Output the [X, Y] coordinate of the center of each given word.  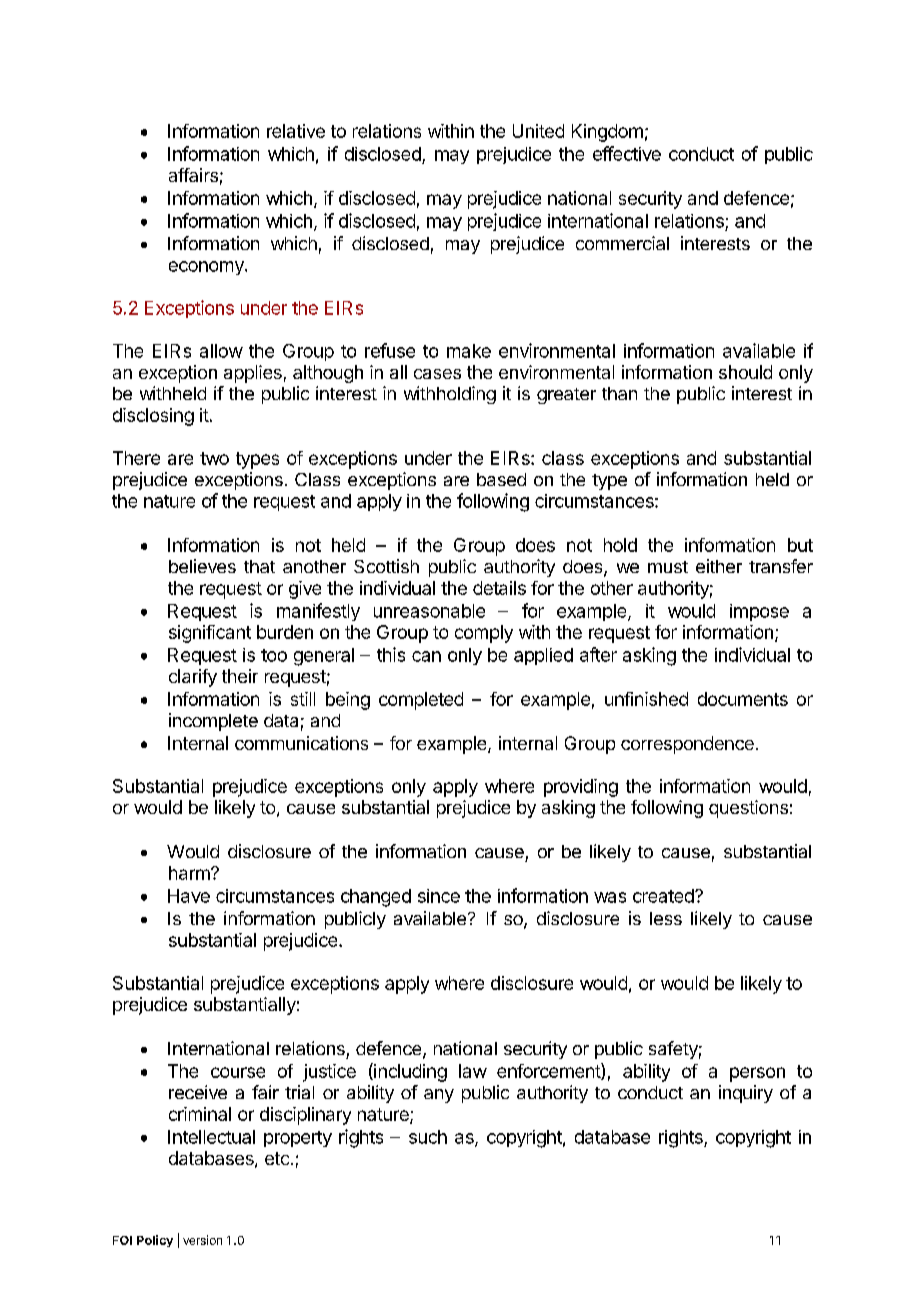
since [439, 896]
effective [627, 153]
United [538, 131]
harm [190, 873]
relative [296, 131]
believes [202, 566]
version [202, 1240]
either [719, 566]
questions [748, 809]
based [501, 479]
